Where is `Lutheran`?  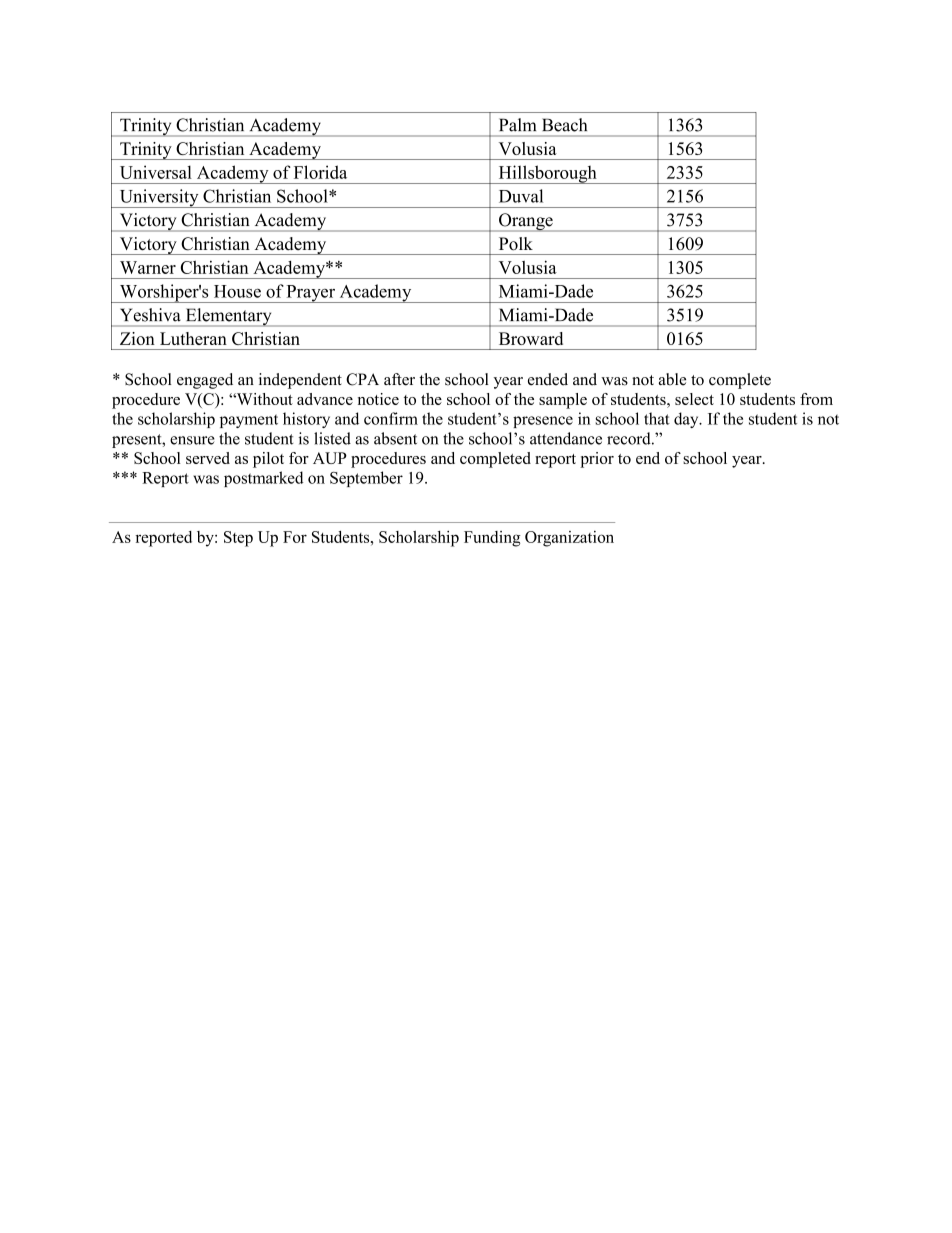
Lutheran is located at coordinates (193, 338).
